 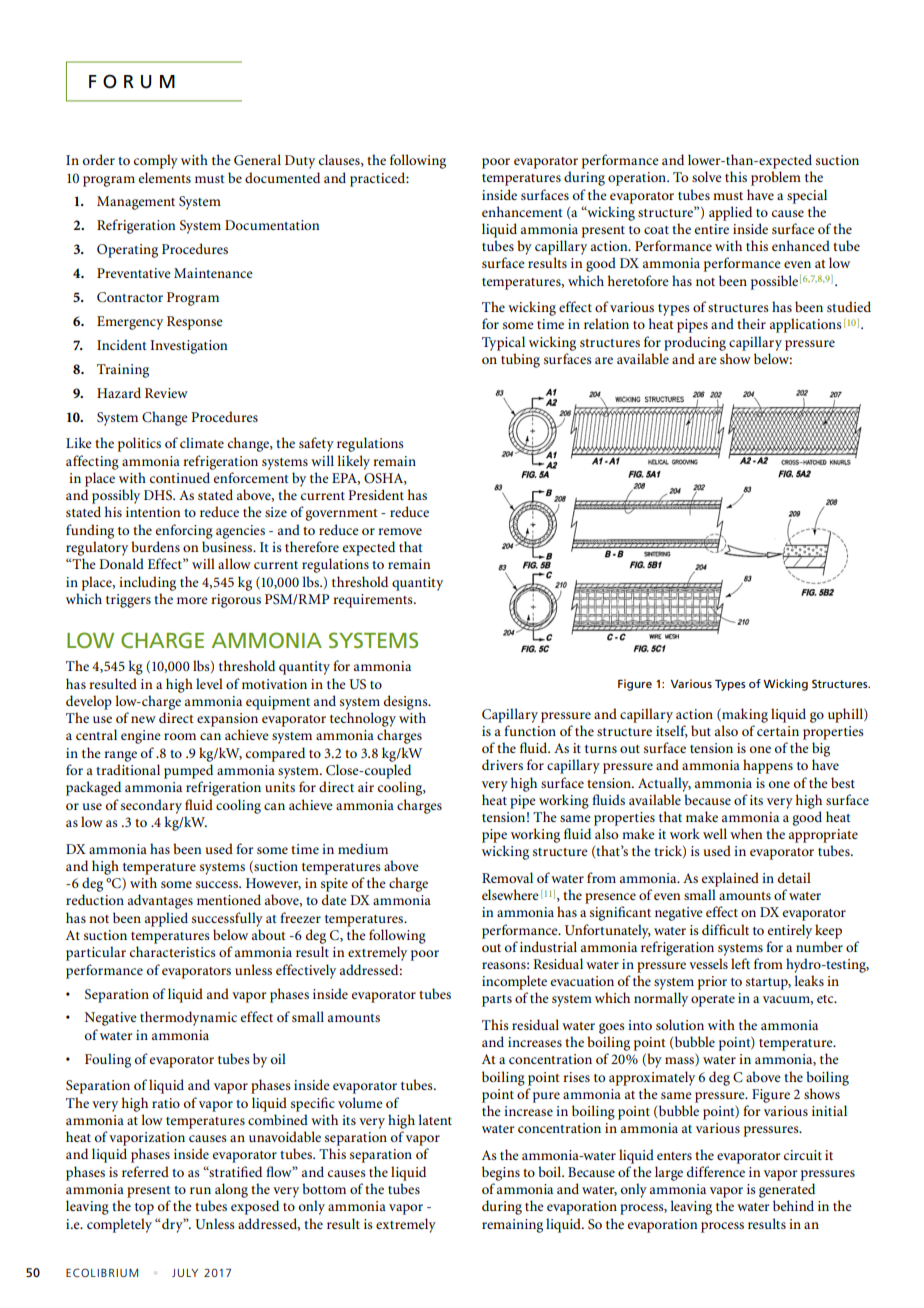 What do you see at coordinates (522, 211) in the image?
I see `enhancement` at bounding box center [522, 211].
